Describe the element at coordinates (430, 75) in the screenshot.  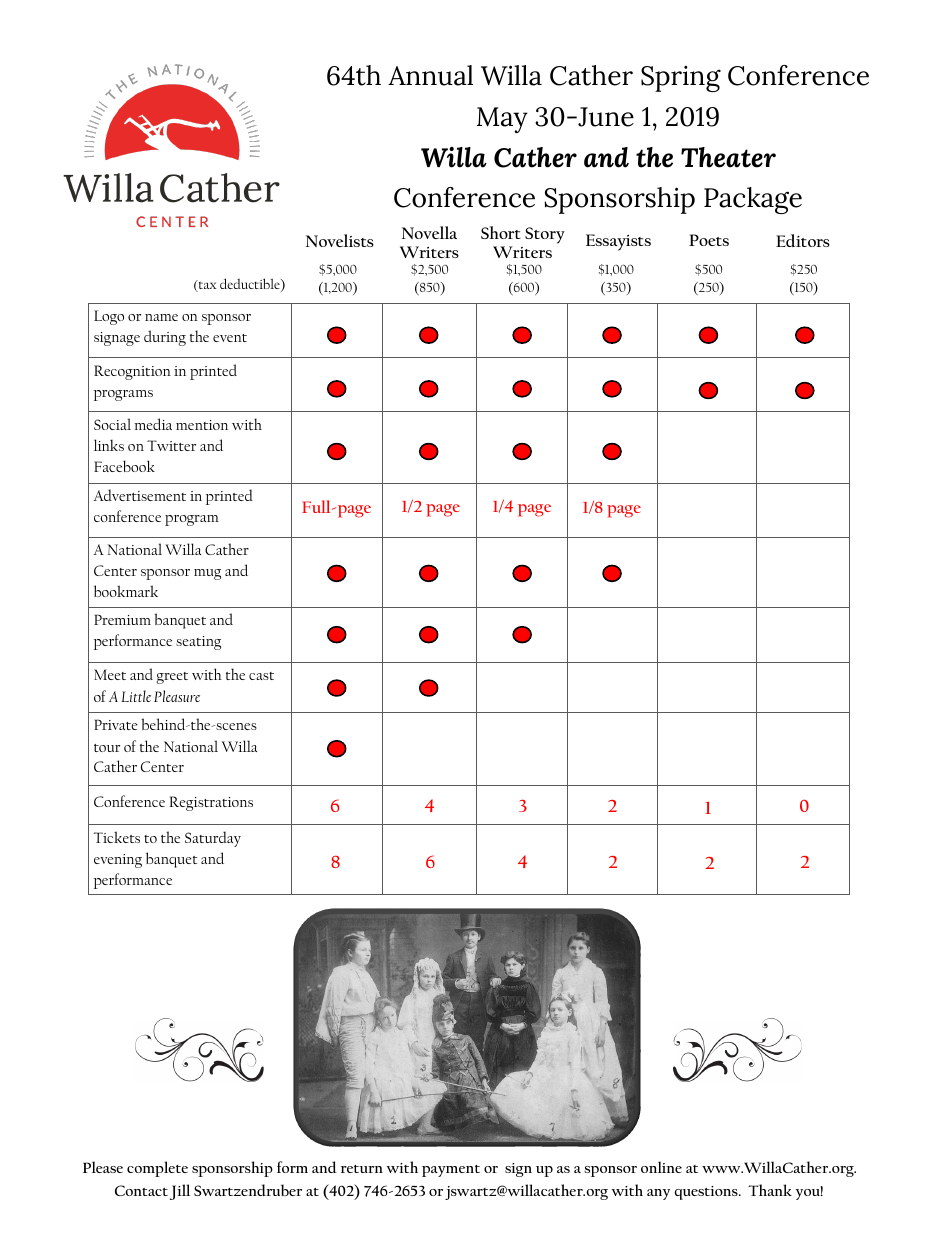
I see `Annual` at that location.
